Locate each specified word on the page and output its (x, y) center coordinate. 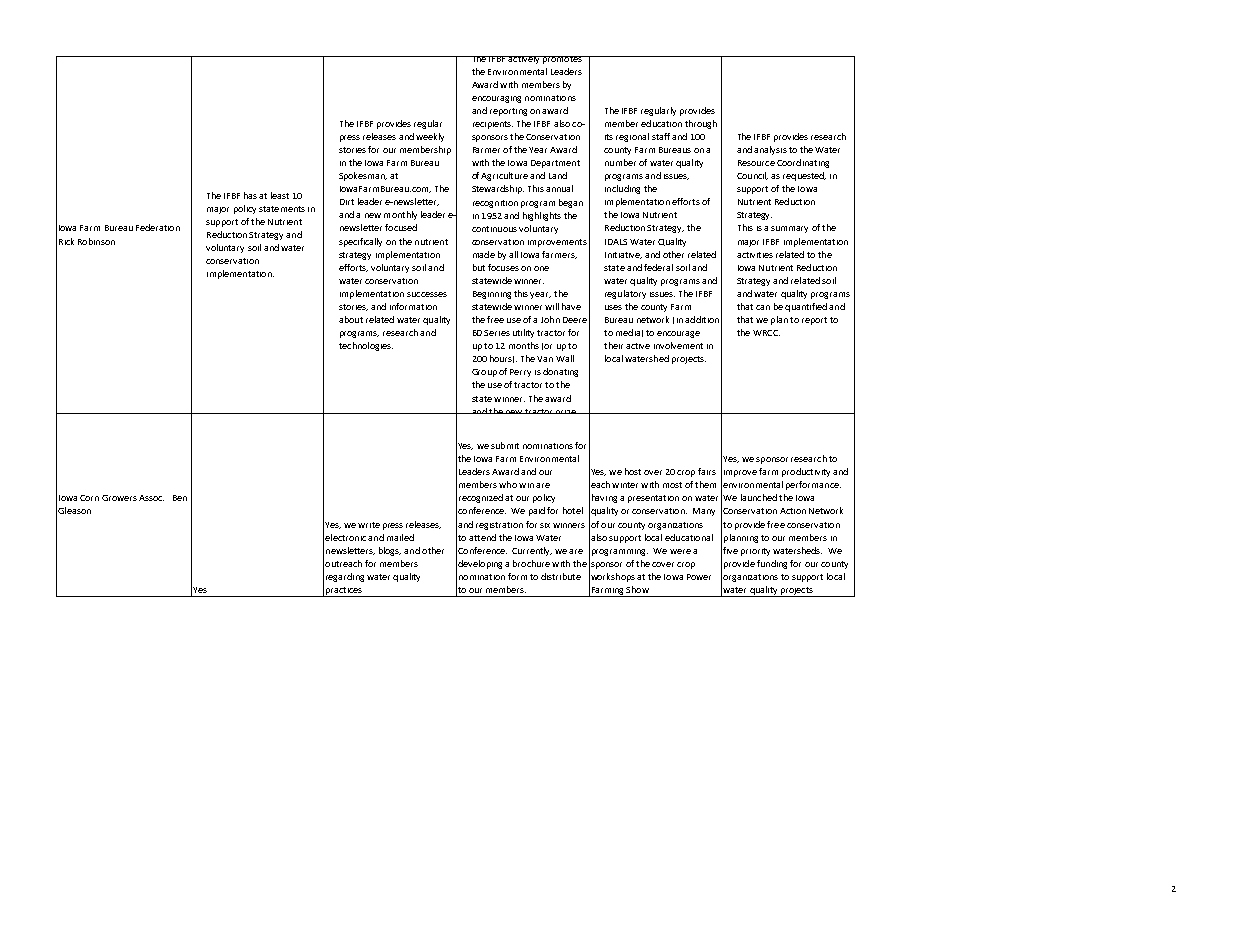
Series (497, 333)
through (701, 124)
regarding (345, 577)
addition (702, 319)
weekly (430, 137)
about (351, 319)
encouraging (496, 99)
